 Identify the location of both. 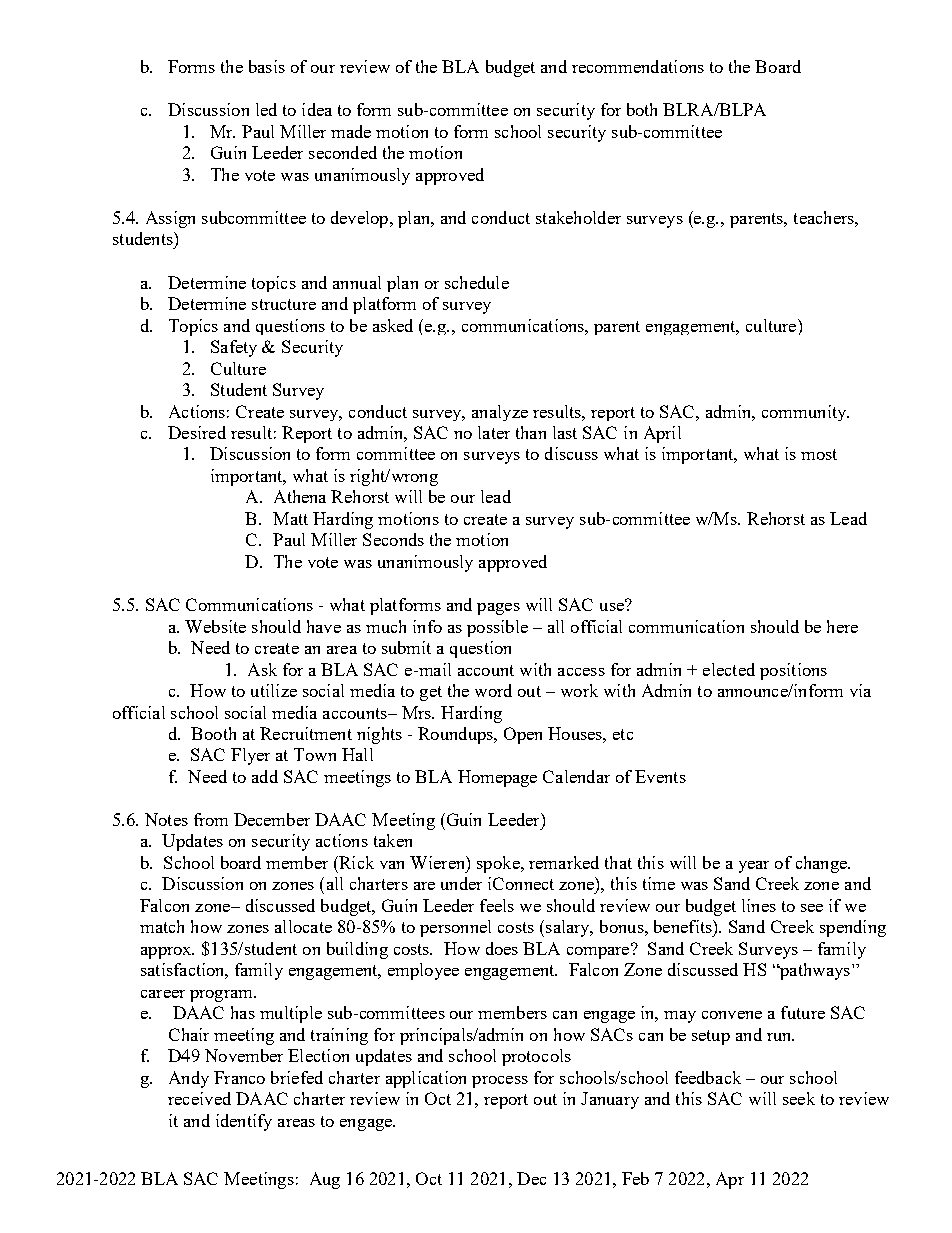
(642, 109).
